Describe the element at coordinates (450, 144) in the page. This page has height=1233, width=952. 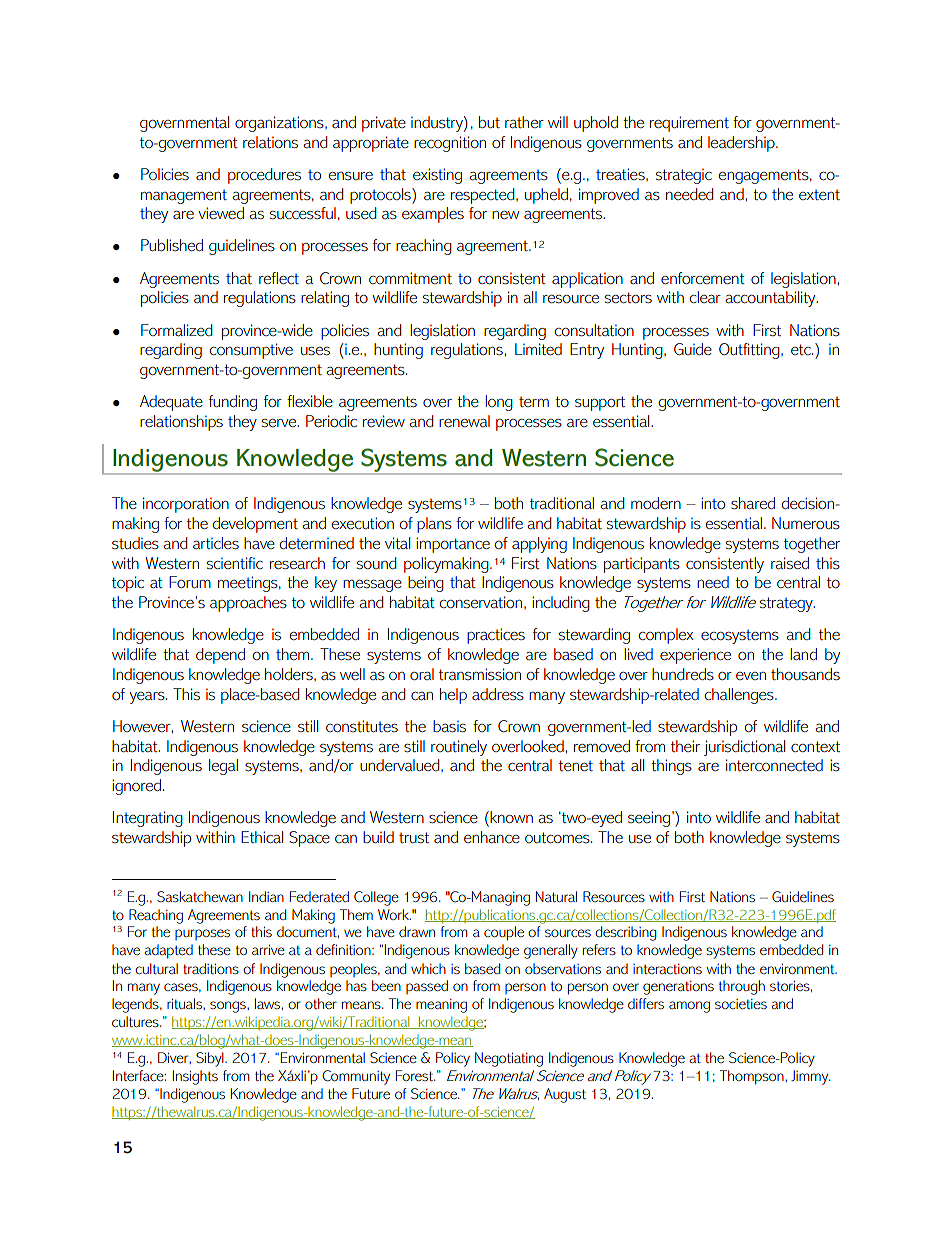
I see `recognition` at that location.
